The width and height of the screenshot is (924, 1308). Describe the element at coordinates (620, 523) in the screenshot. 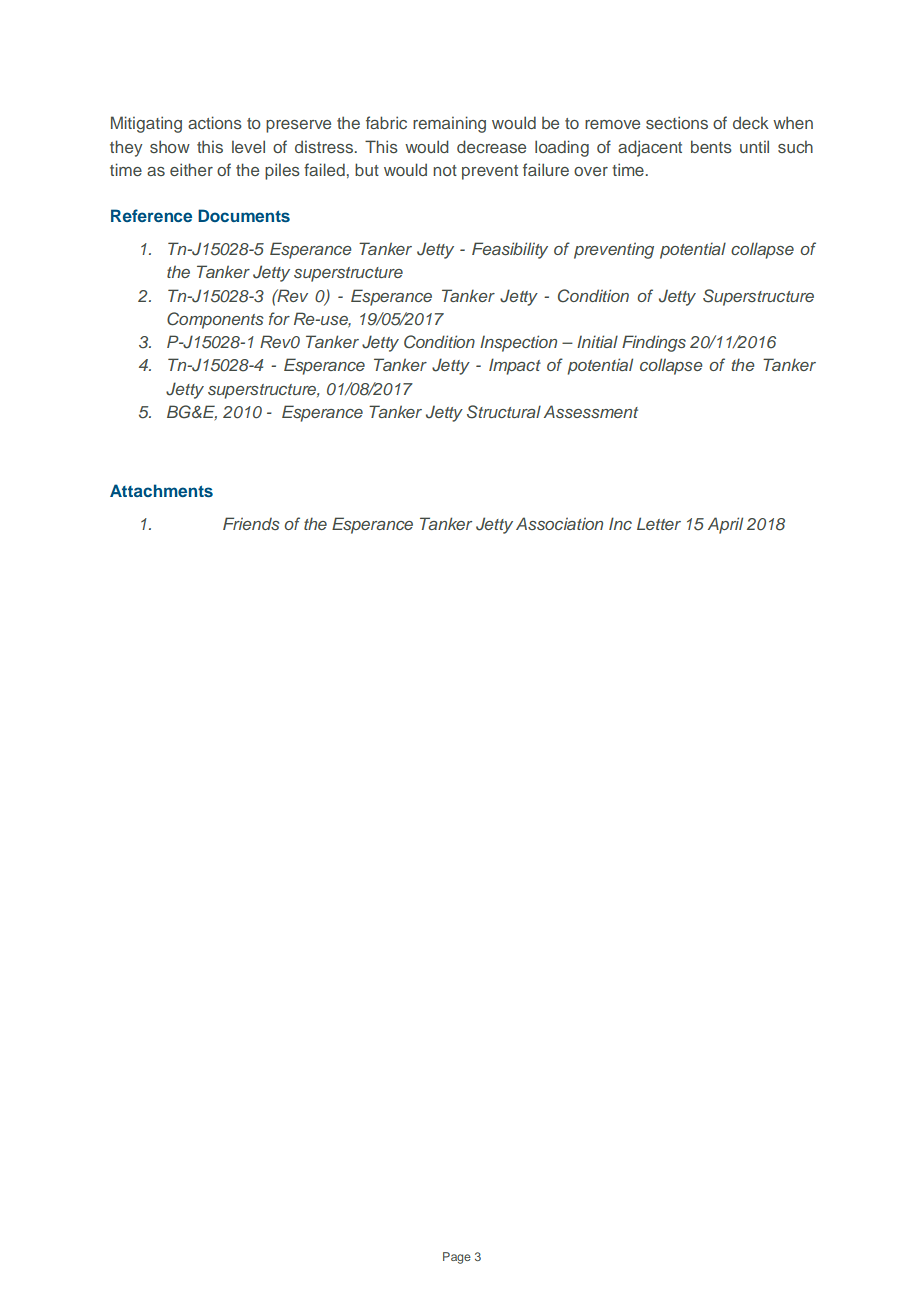

I see `Inc` at that location.
